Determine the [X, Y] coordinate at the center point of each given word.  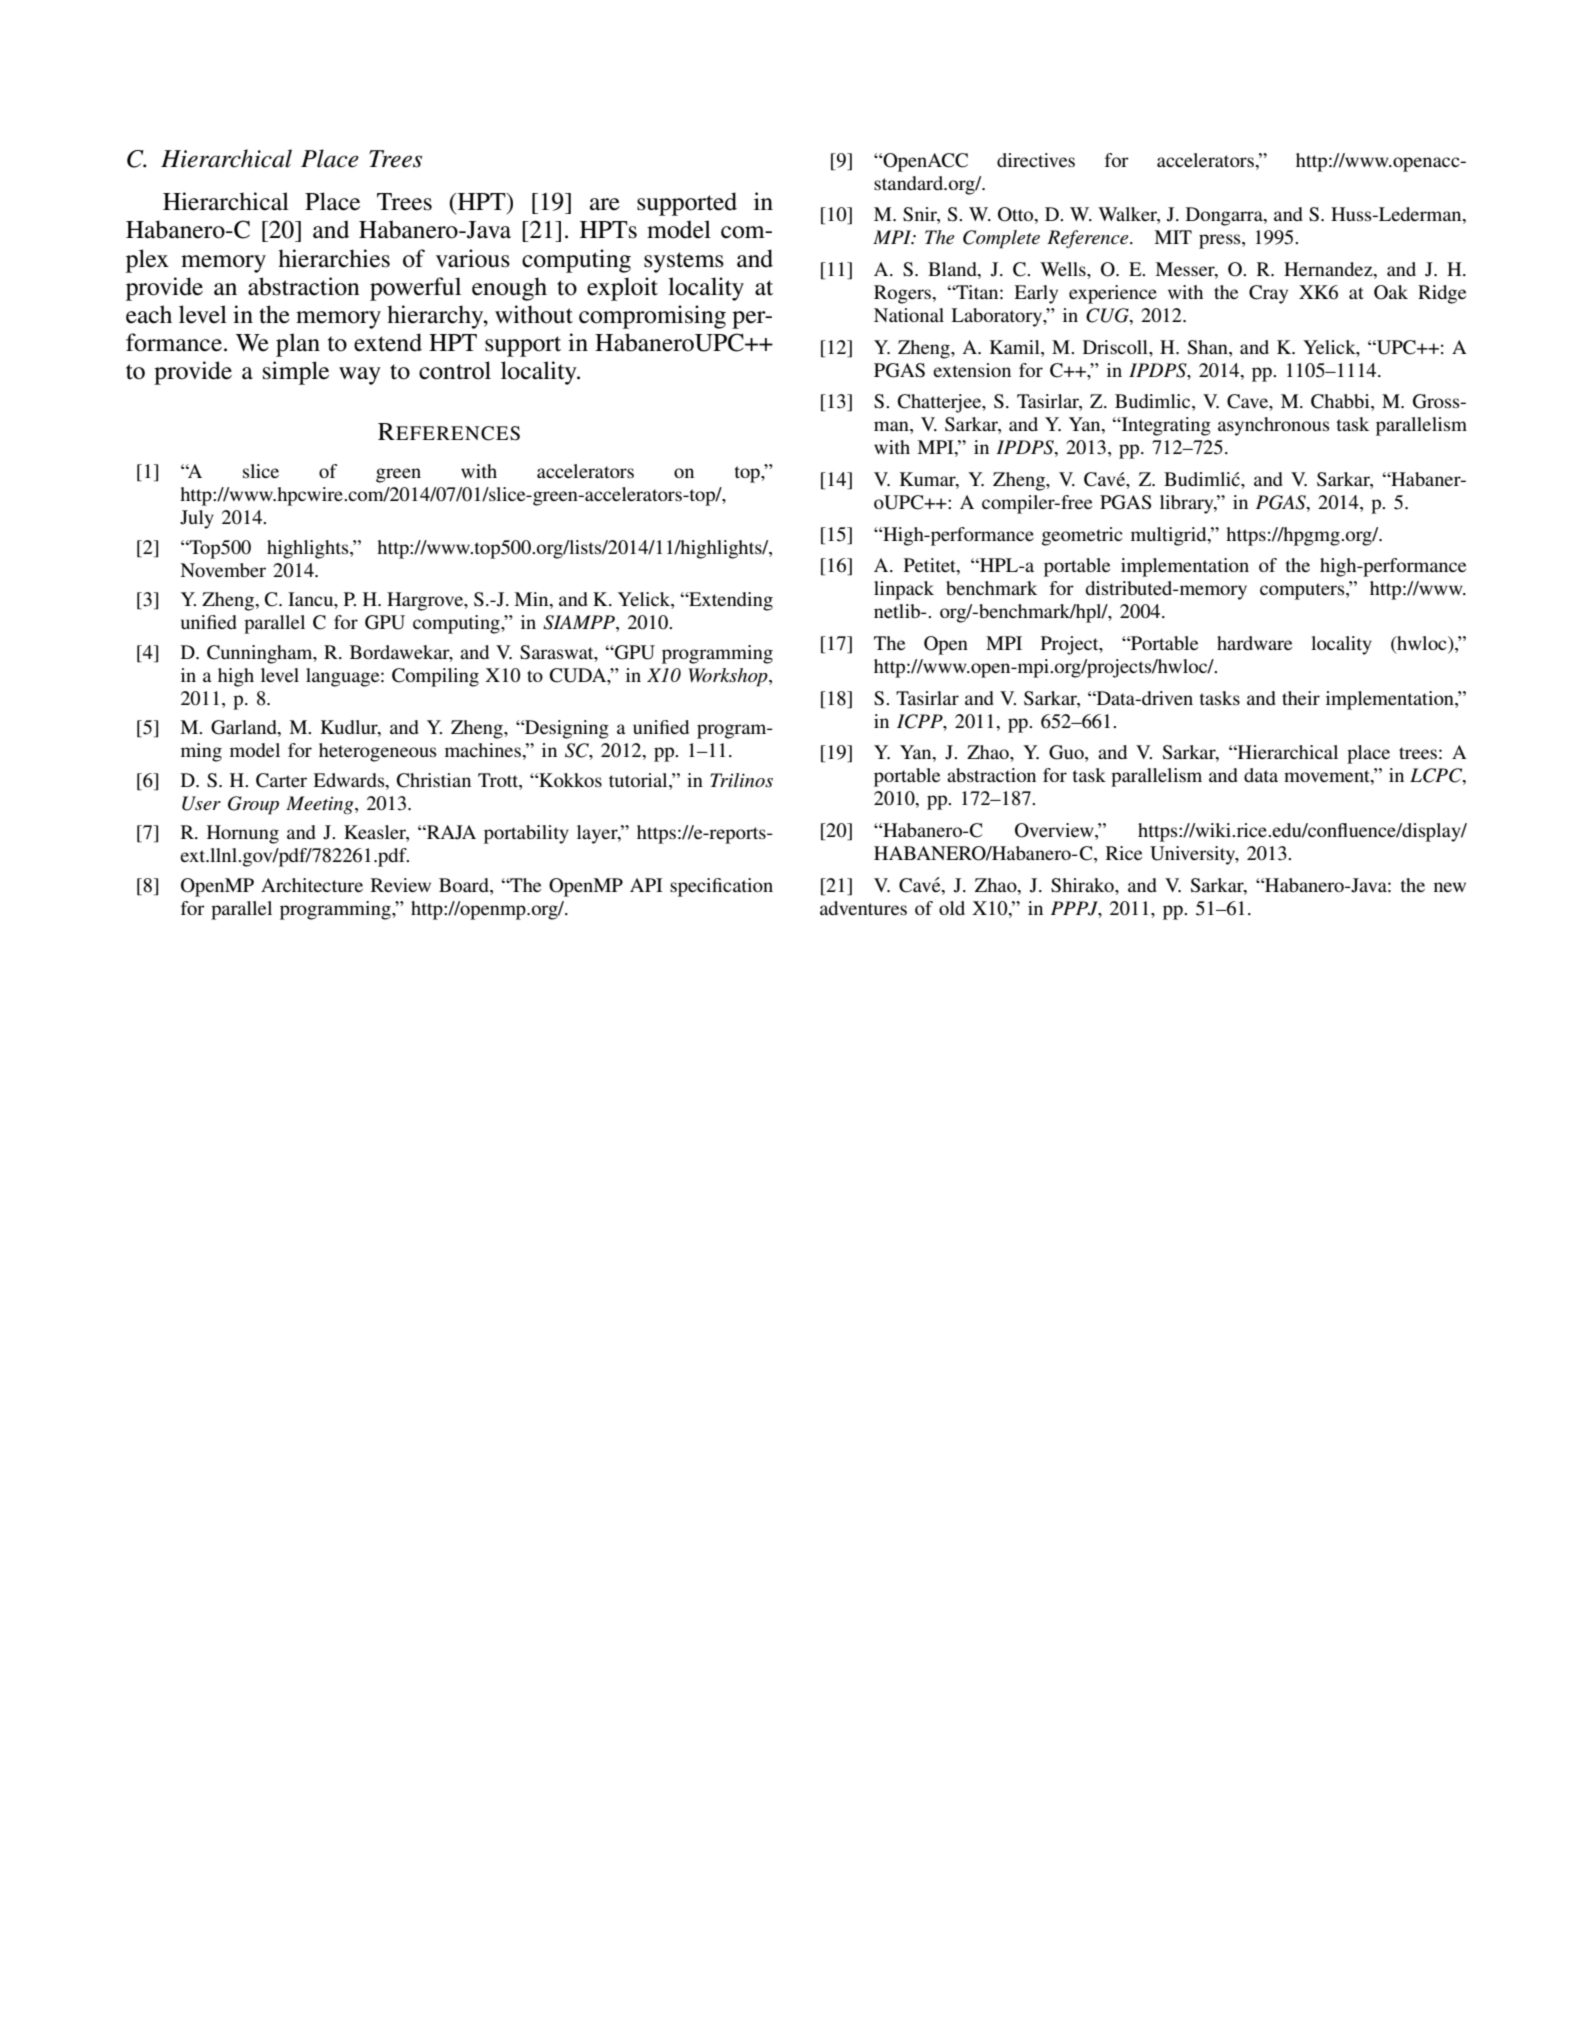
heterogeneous [378, 752]
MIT [1173, 237]
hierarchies [334, 258]
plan [298, 345]
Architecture [312, 885]
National [909, 315]
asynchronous [1274, 426]
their [1301, 698]
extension [972, 370]
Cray [1268, 294]
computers [1303, 591]
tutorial [639, 780]
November [223, 570]
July [197, 519]
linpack [904, 590]
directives [1036, 160]
